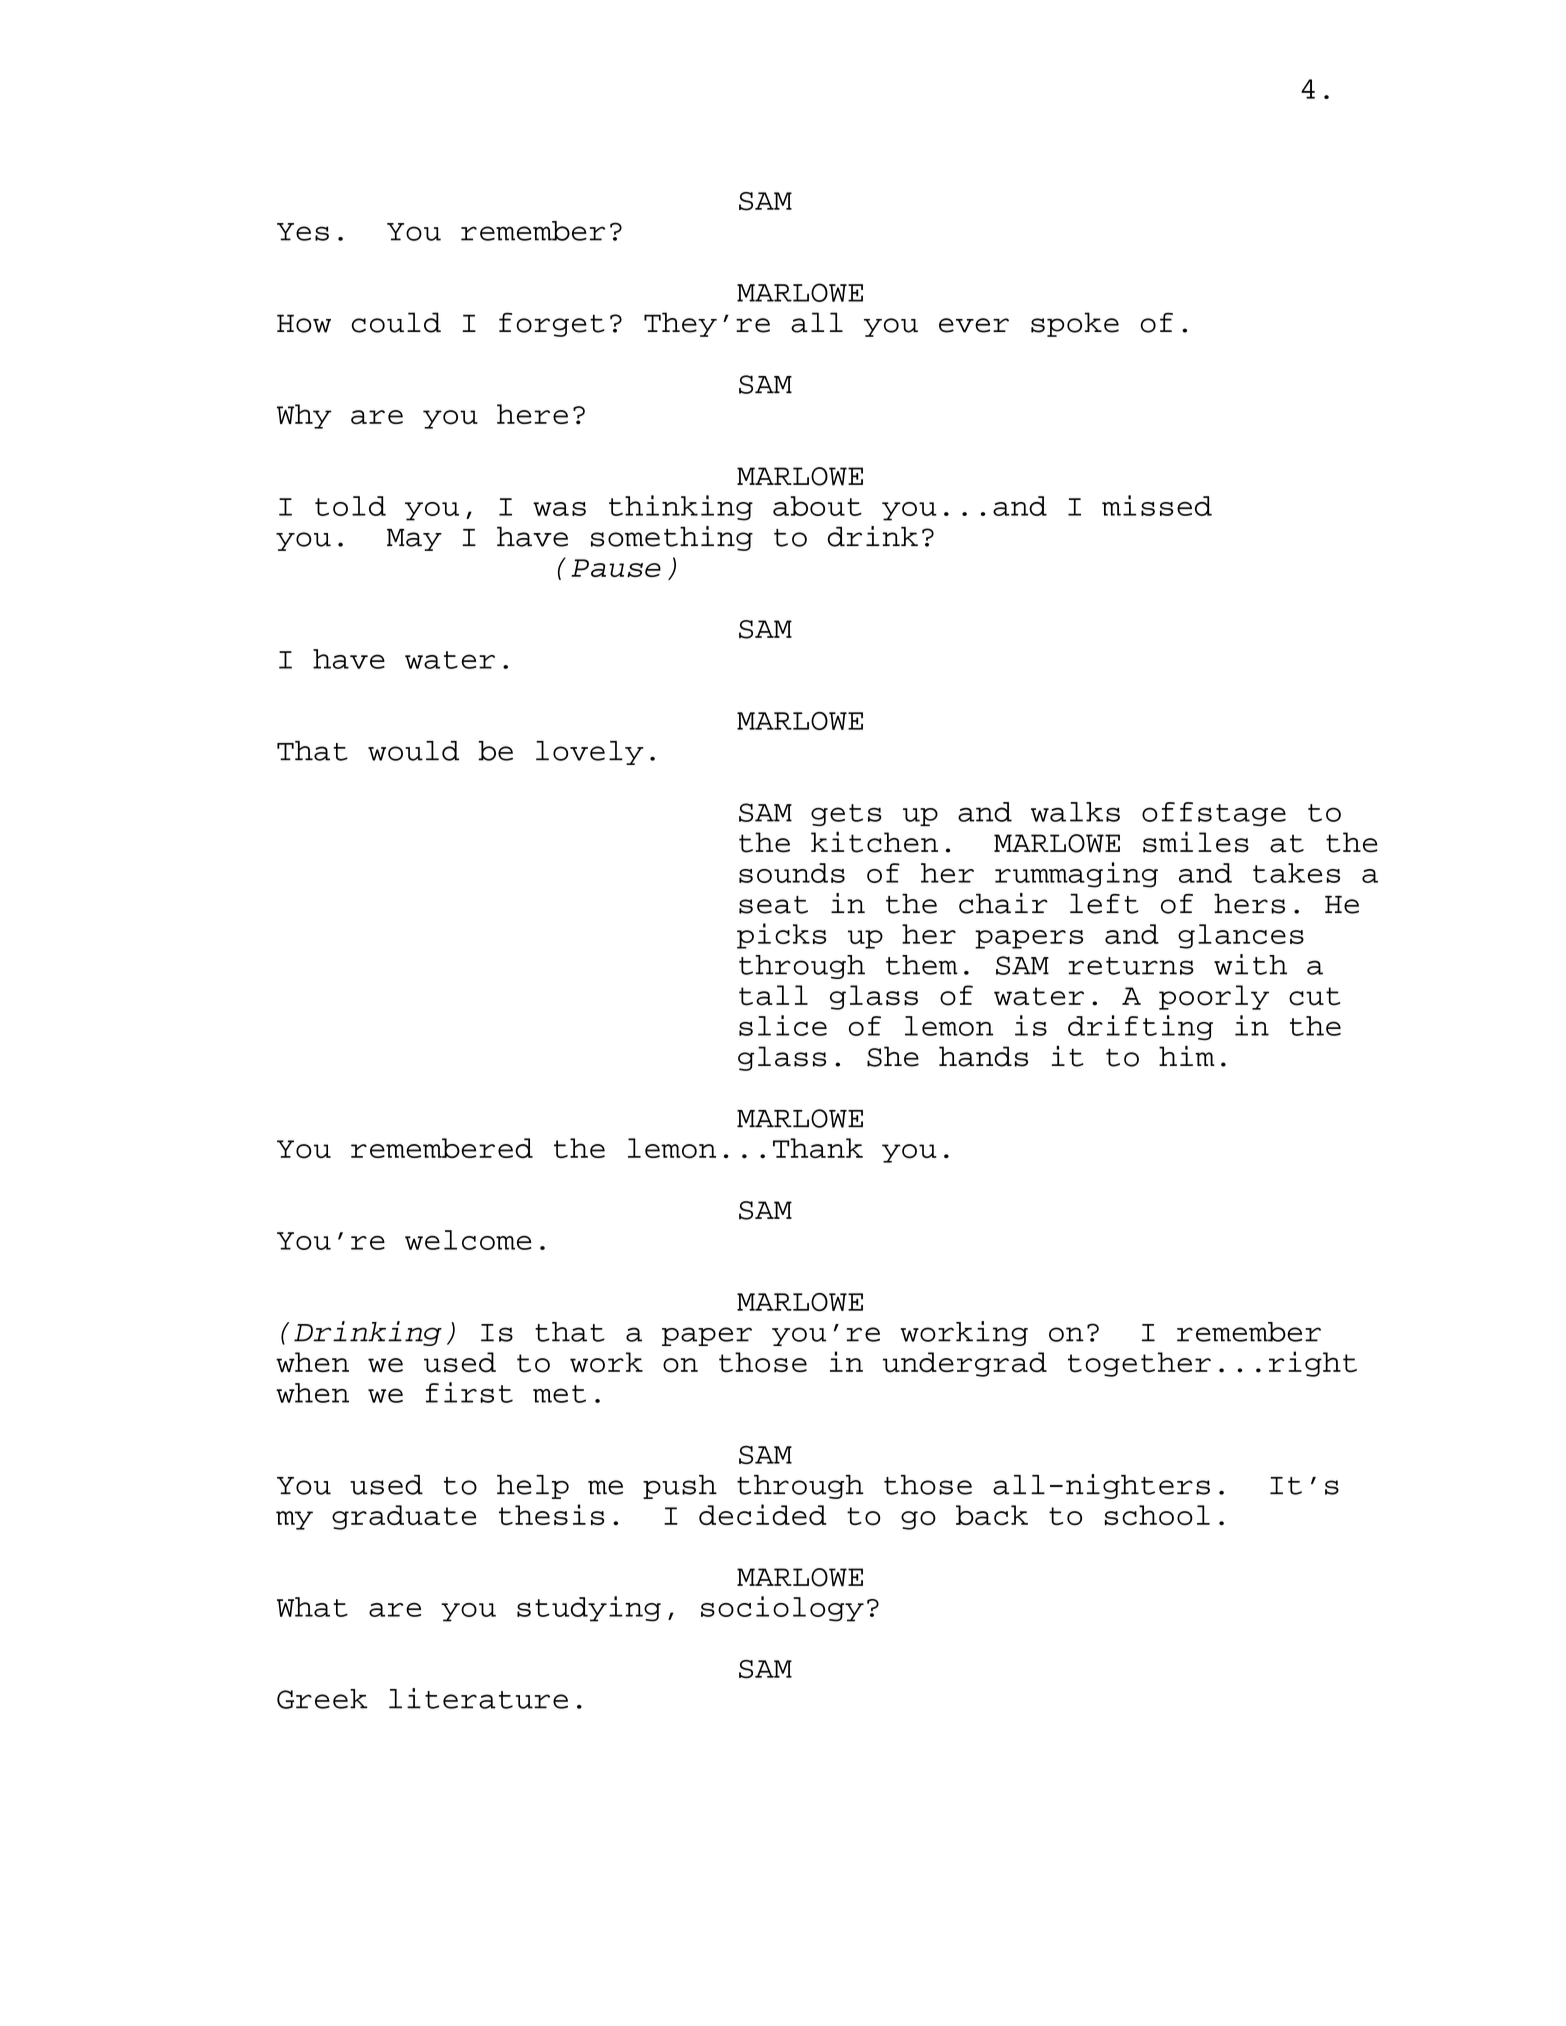 The image size is (1566, 2026). I want to click on ever, so click(974, 325).
